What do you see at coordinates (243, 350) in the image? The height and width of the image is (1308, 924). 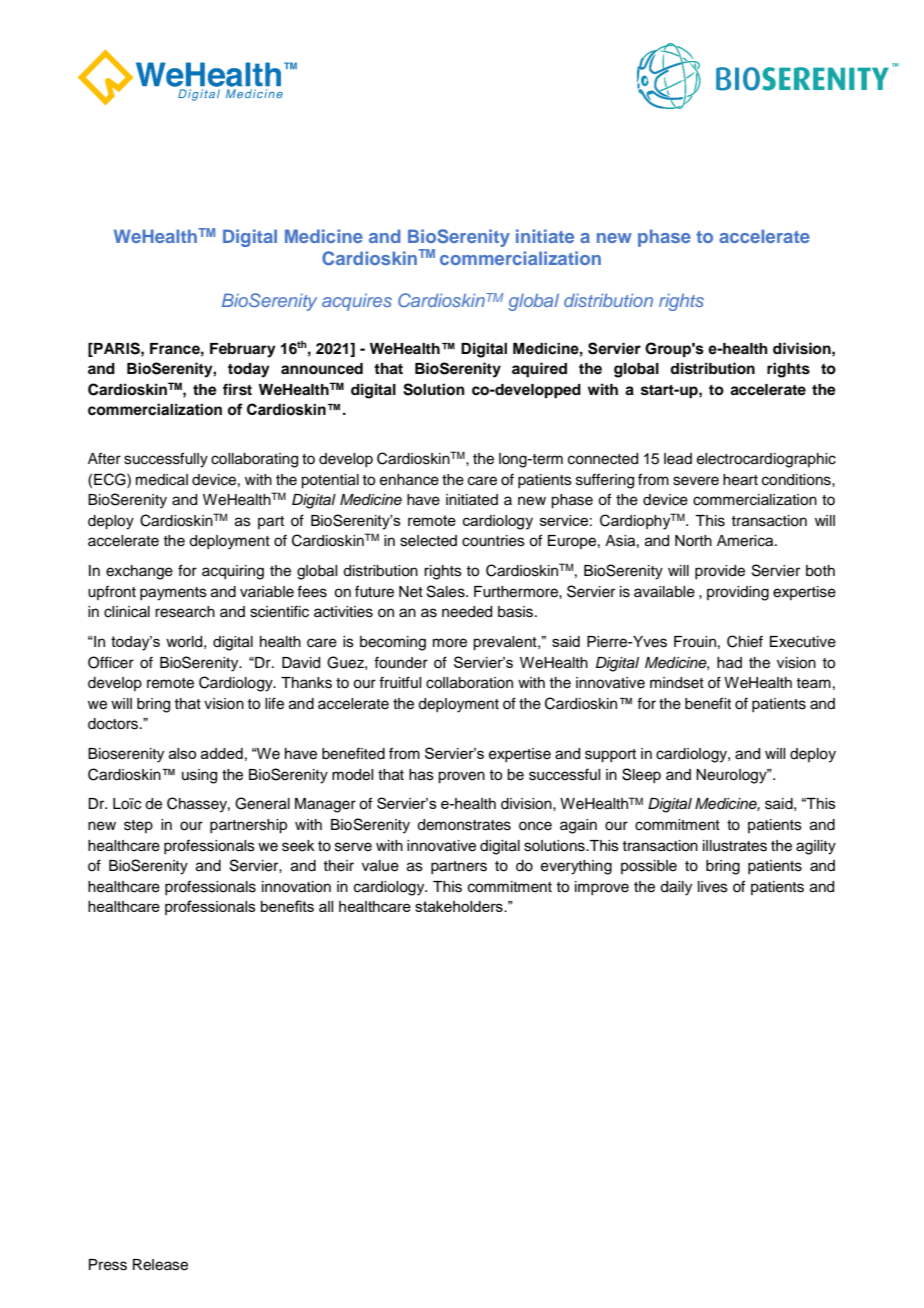 I see `February` at bounding box center [243, 350].
